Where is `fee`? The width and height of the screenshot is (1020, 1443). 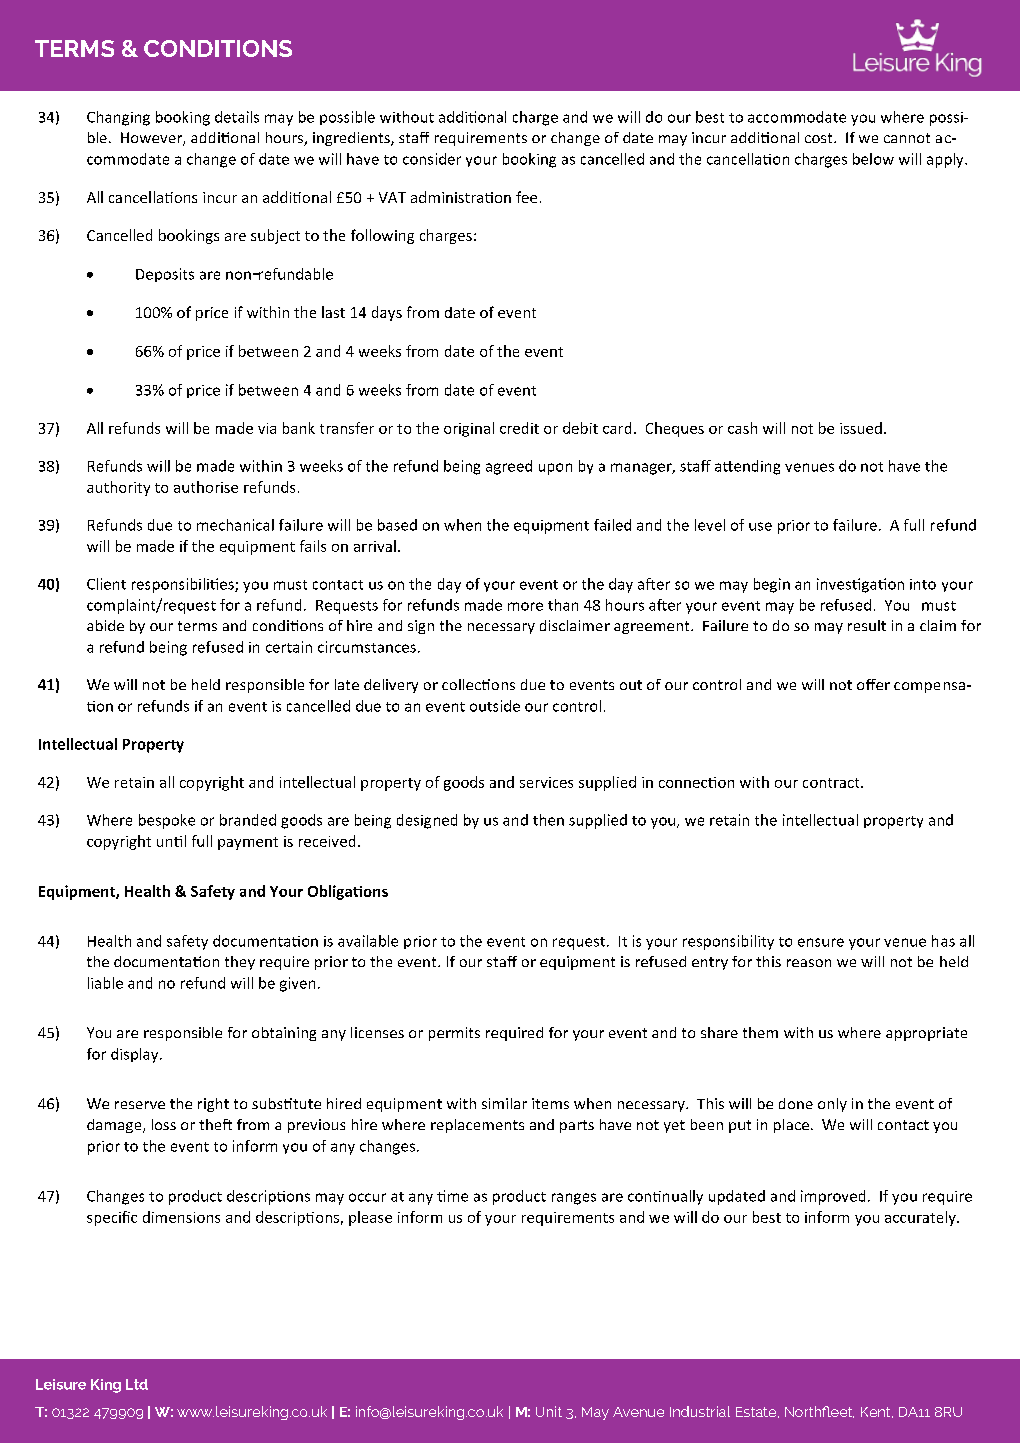
fee is located at coordinates (526, 197).
